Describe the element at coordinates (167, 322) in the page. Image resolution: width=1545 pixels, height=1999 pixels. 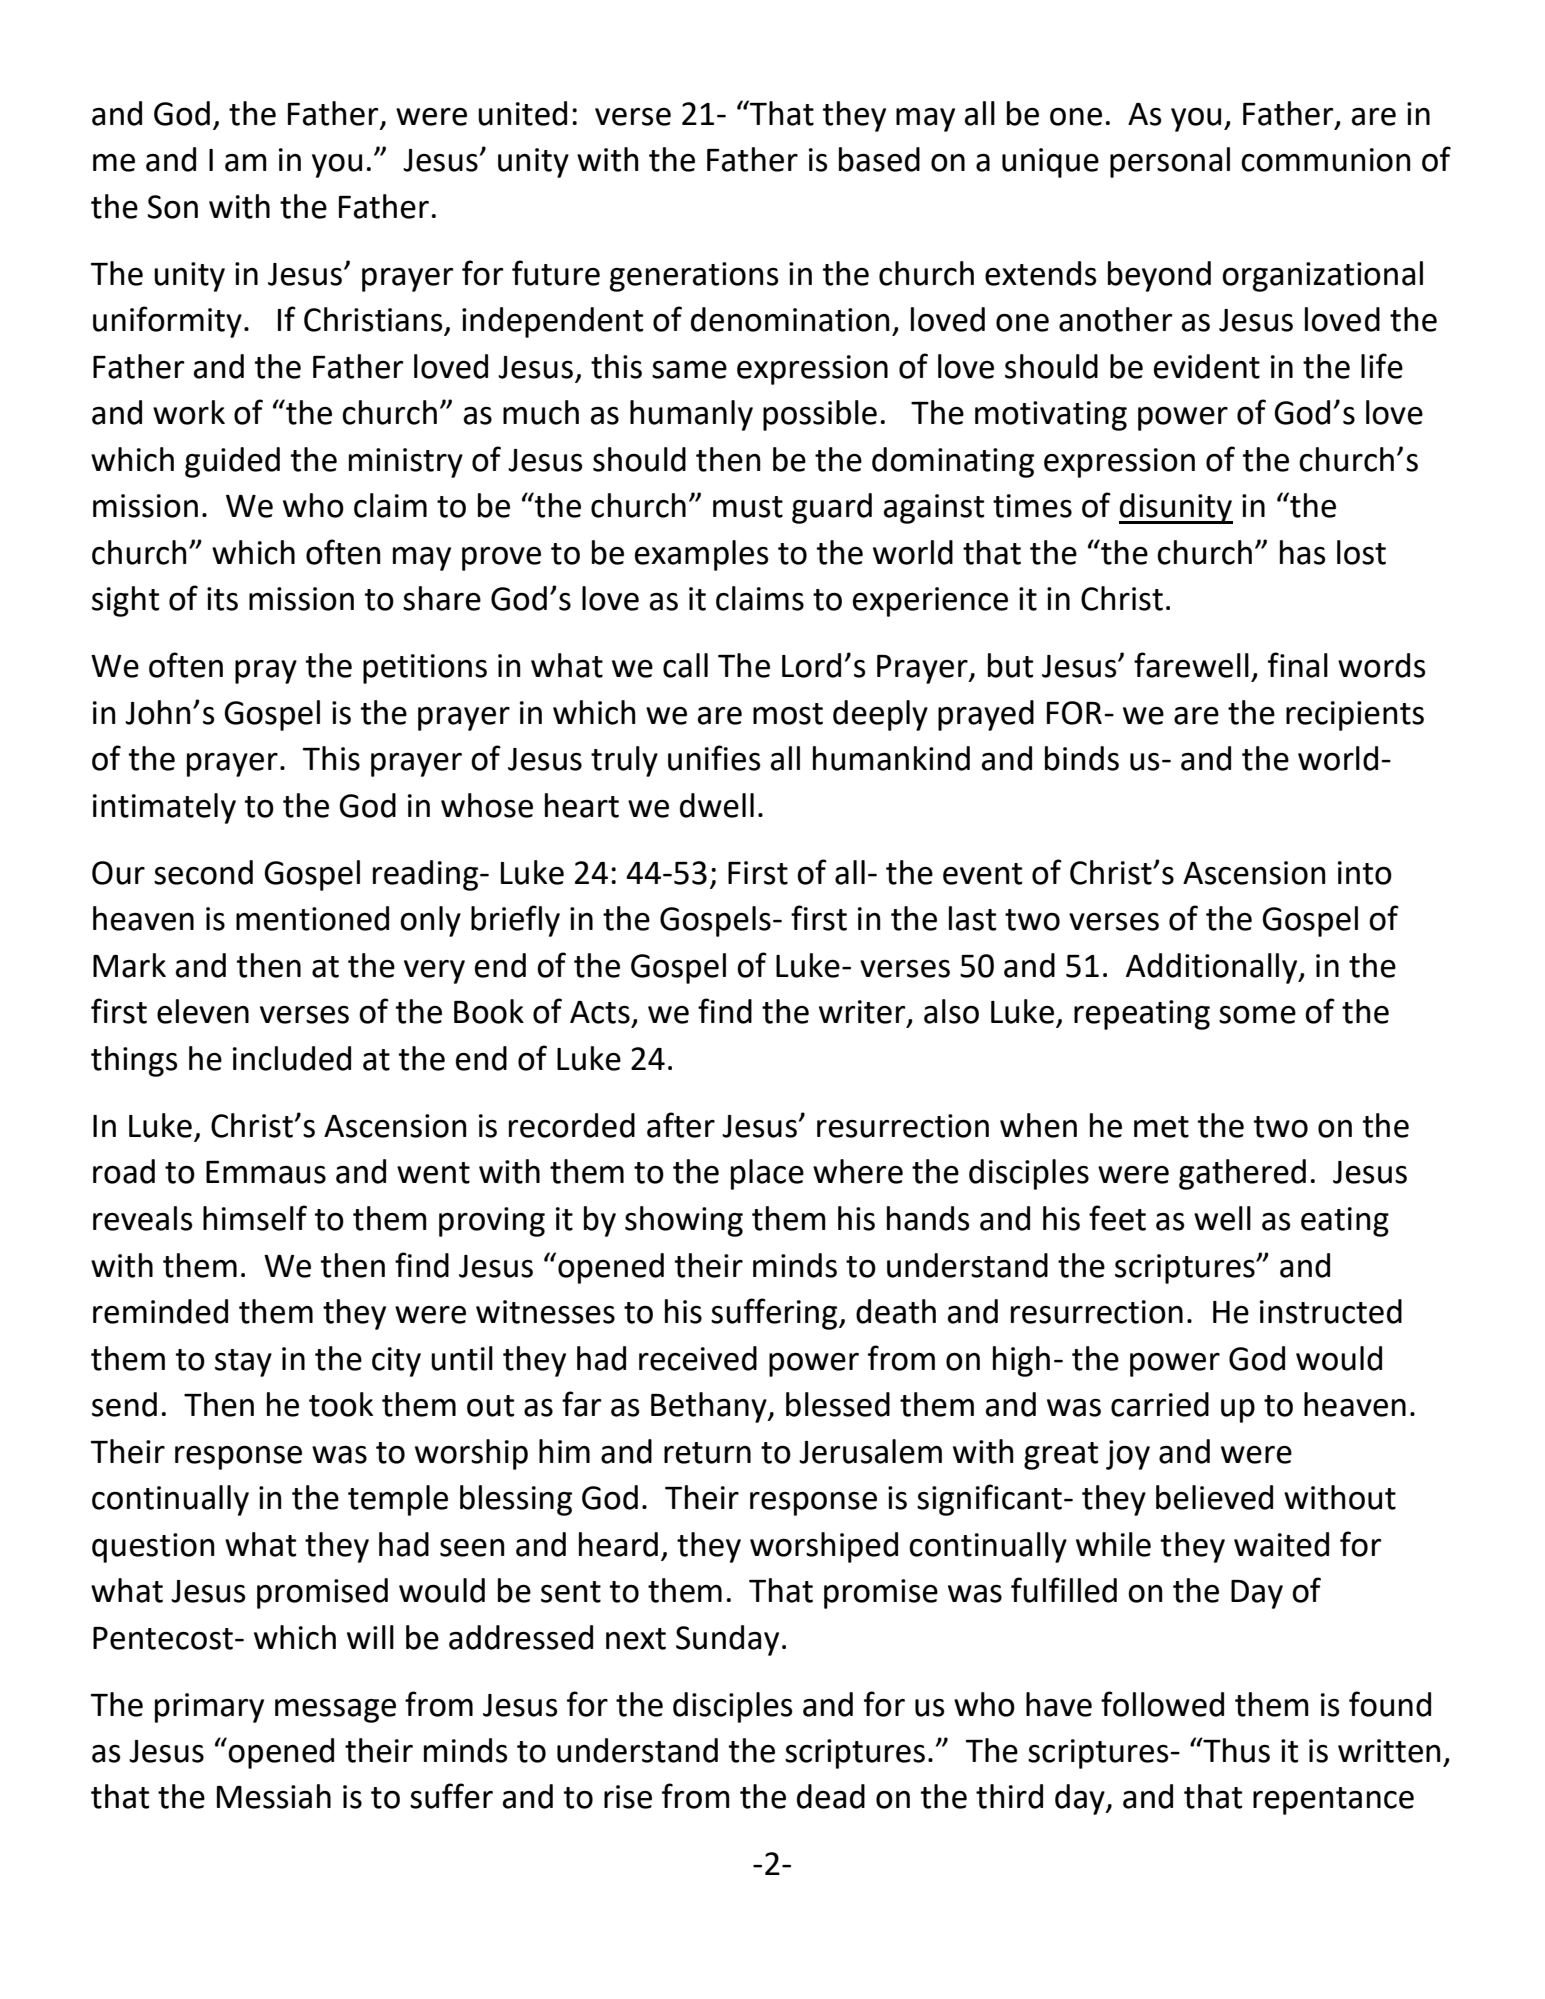
I see `uniformity` at that location.
